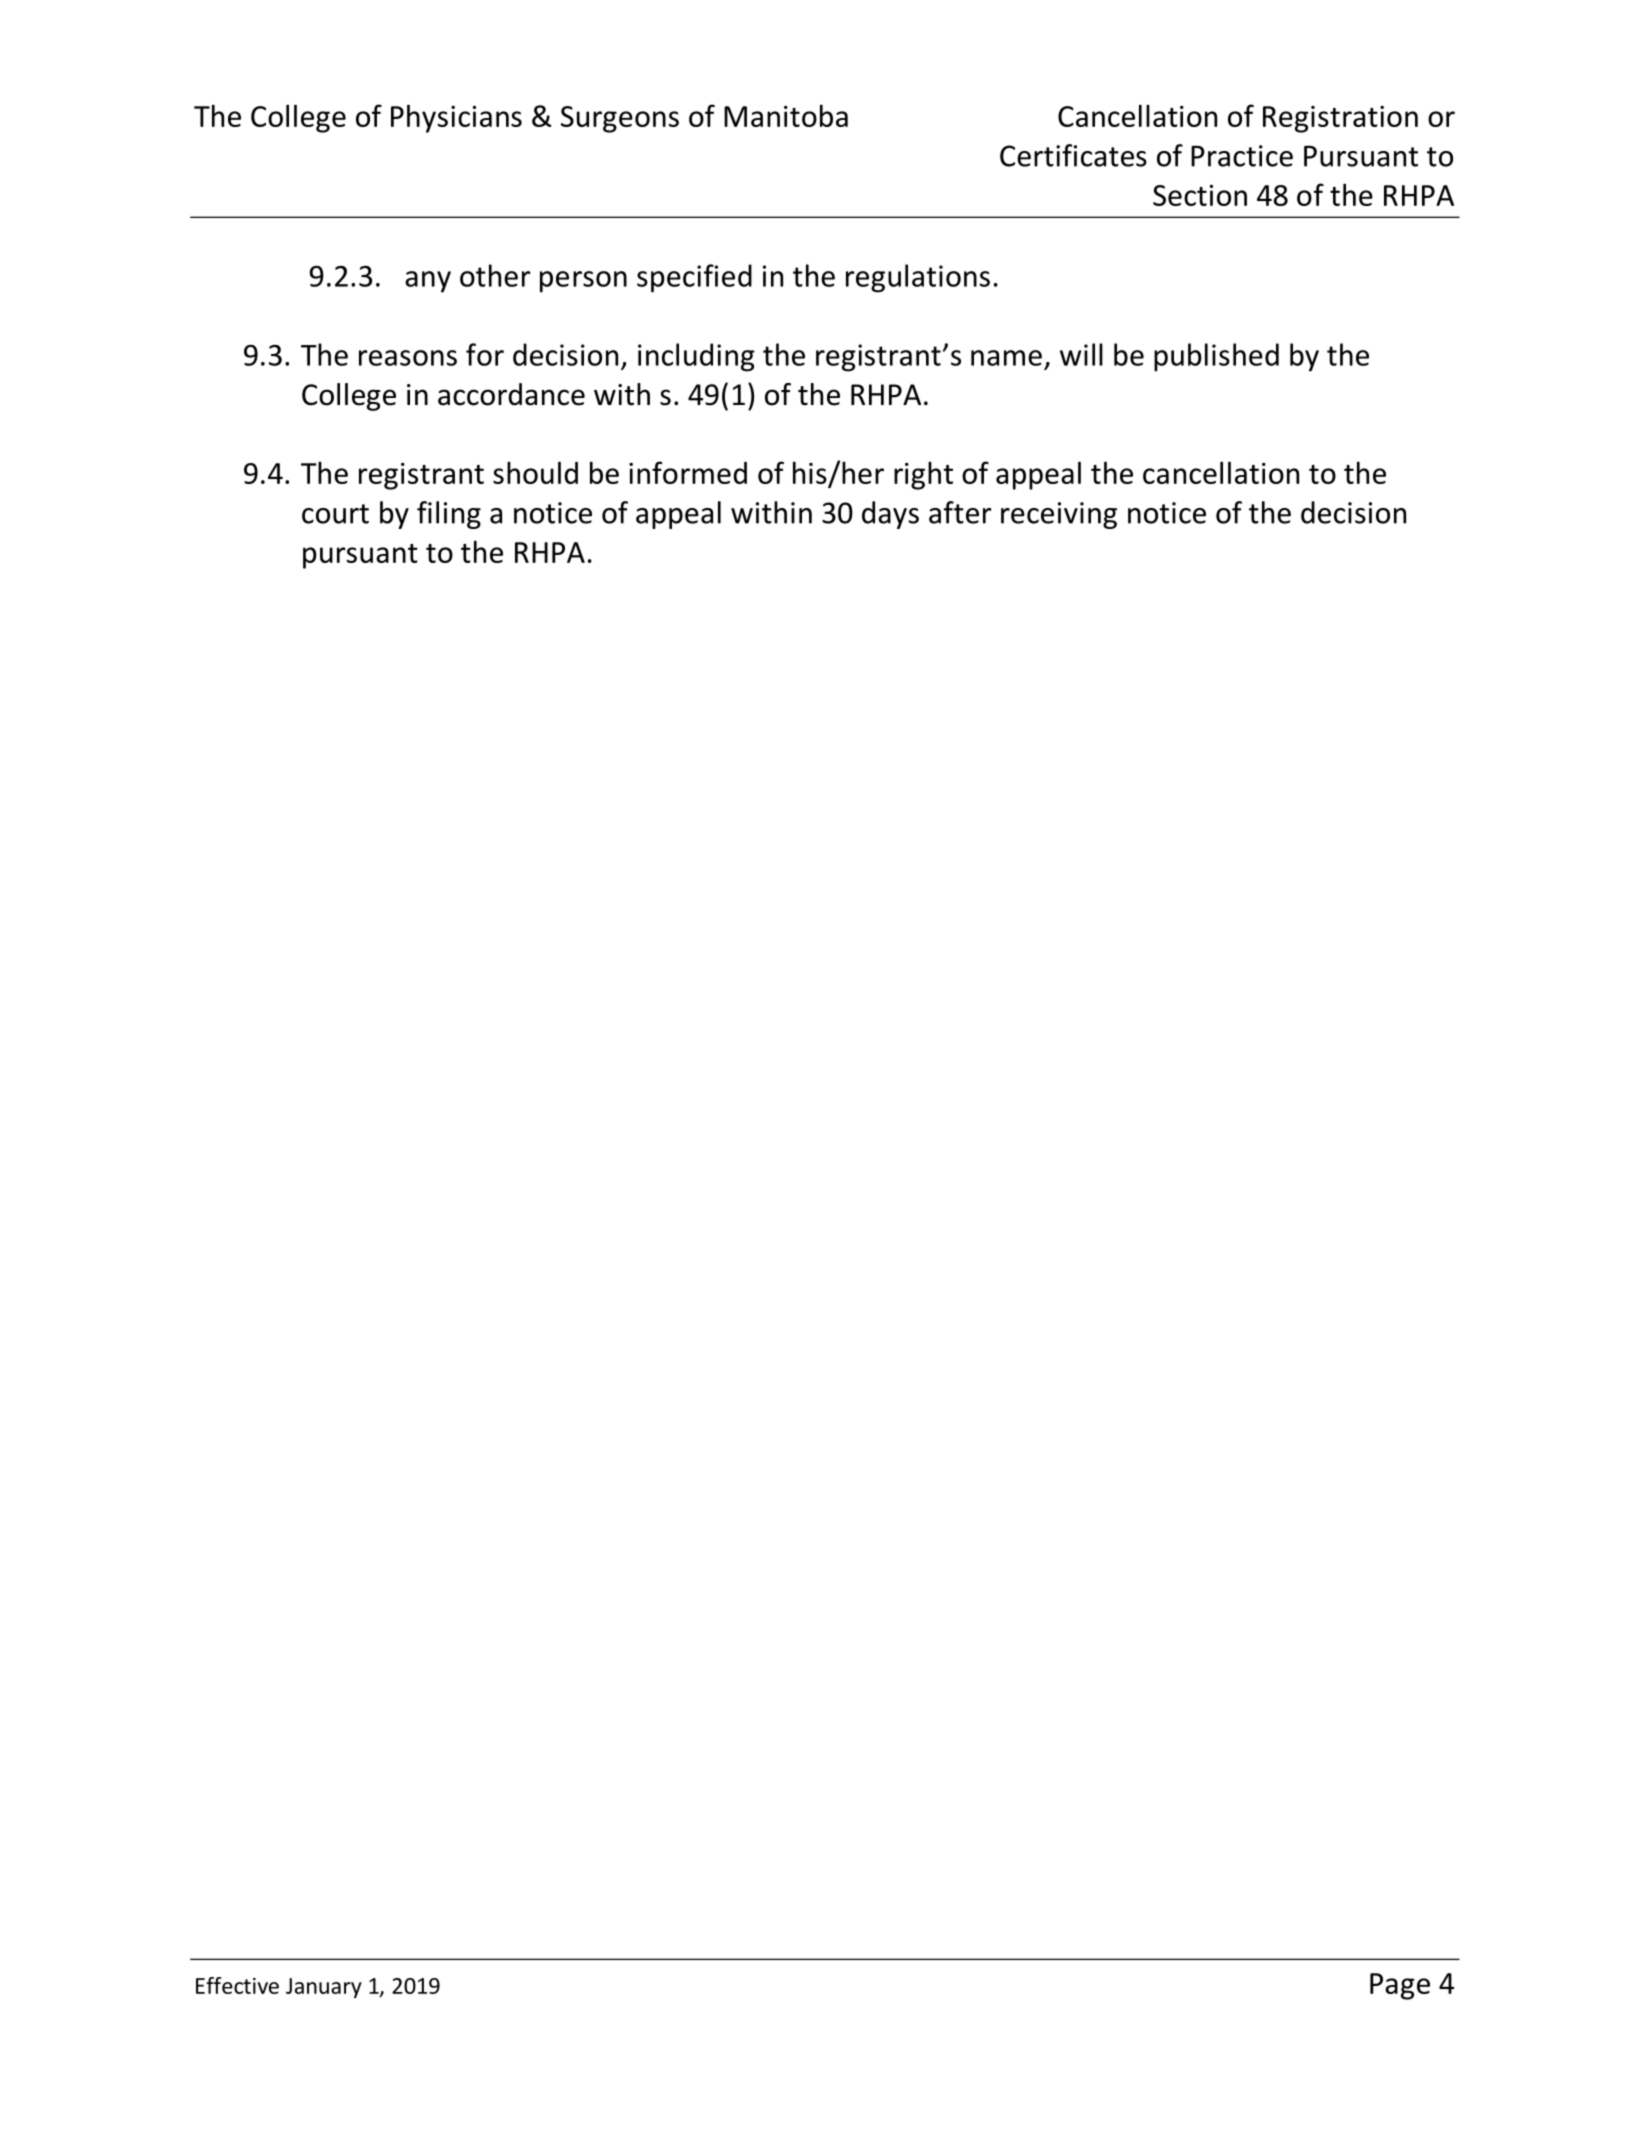 This document has width=1649, height=2134. Describe the element at coordinates (960, 512) in the document. I see `after` at that location.
